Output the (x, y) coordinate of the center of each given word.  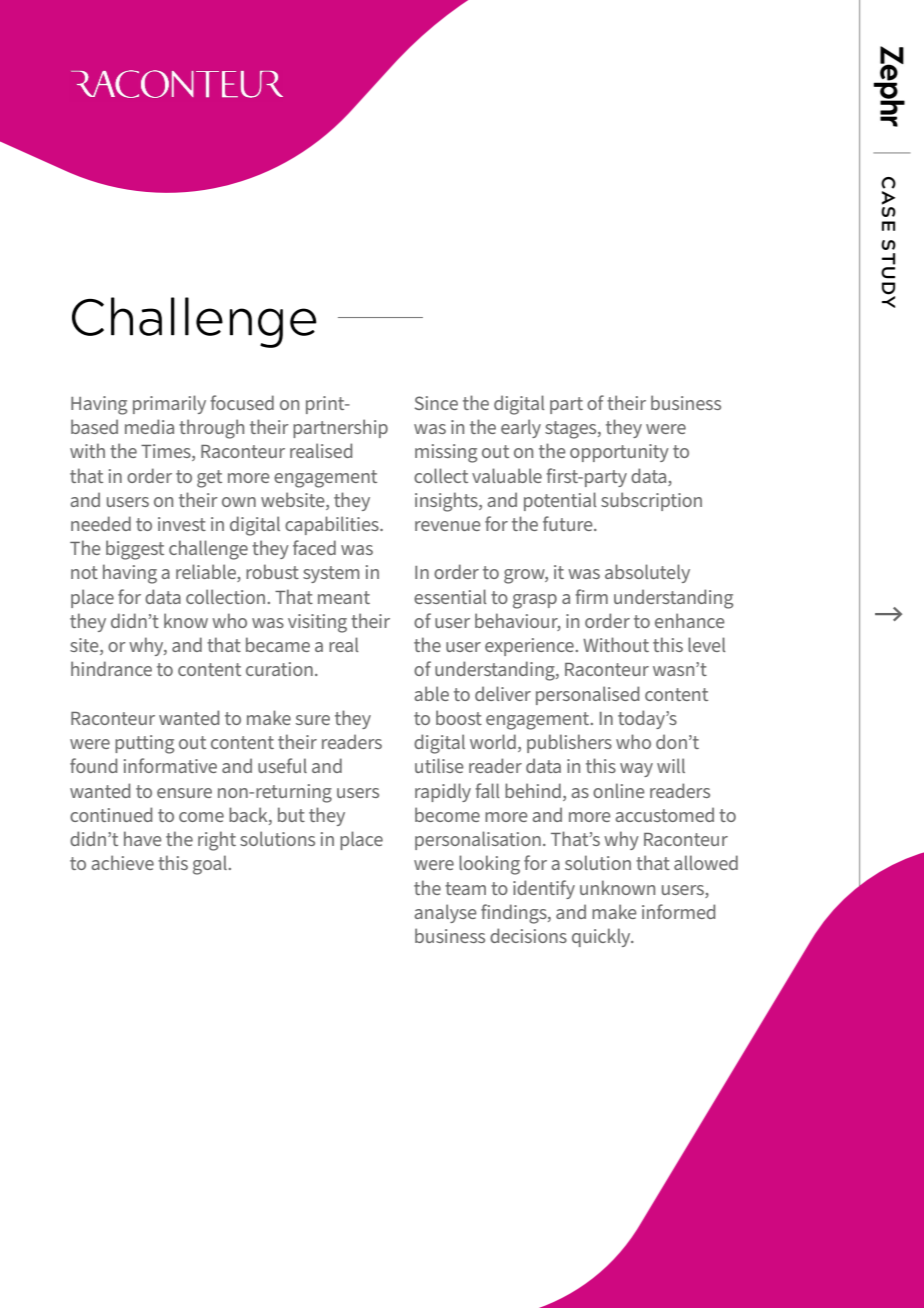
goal (210, 865)
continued (111, 814)
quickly (602, 937)
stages (572, 430)
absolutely (647, 573)
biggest (135, 550)
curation (279, 669)
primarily (169, 404)
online (619, 790)
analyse (445, 913)
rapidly (443, 792)
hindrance (111, 668)
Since (436, 403)
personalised (587, 695)
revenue (448, 526)
